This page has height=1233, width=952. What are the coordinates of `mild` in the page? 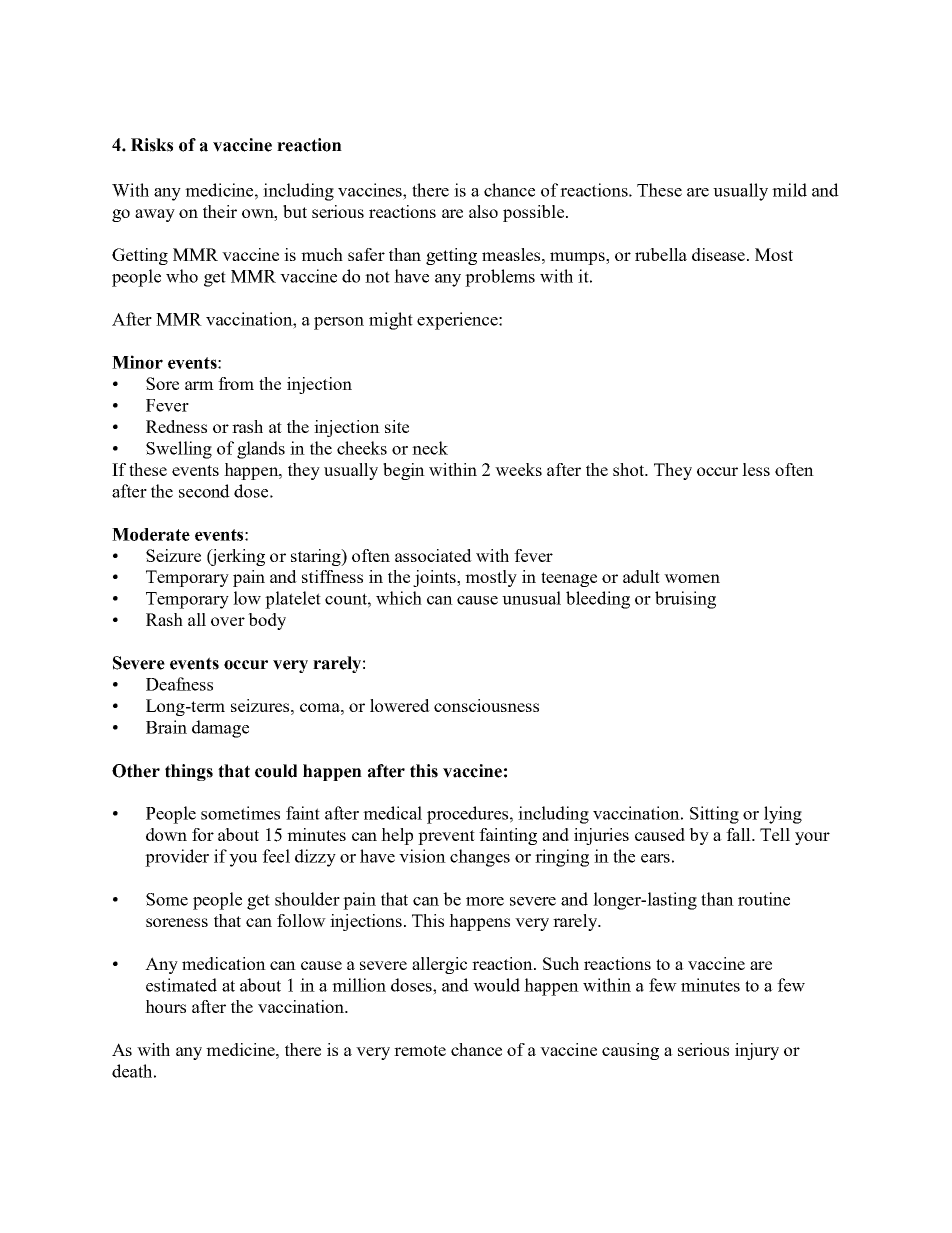 It's located at (789, 190).
